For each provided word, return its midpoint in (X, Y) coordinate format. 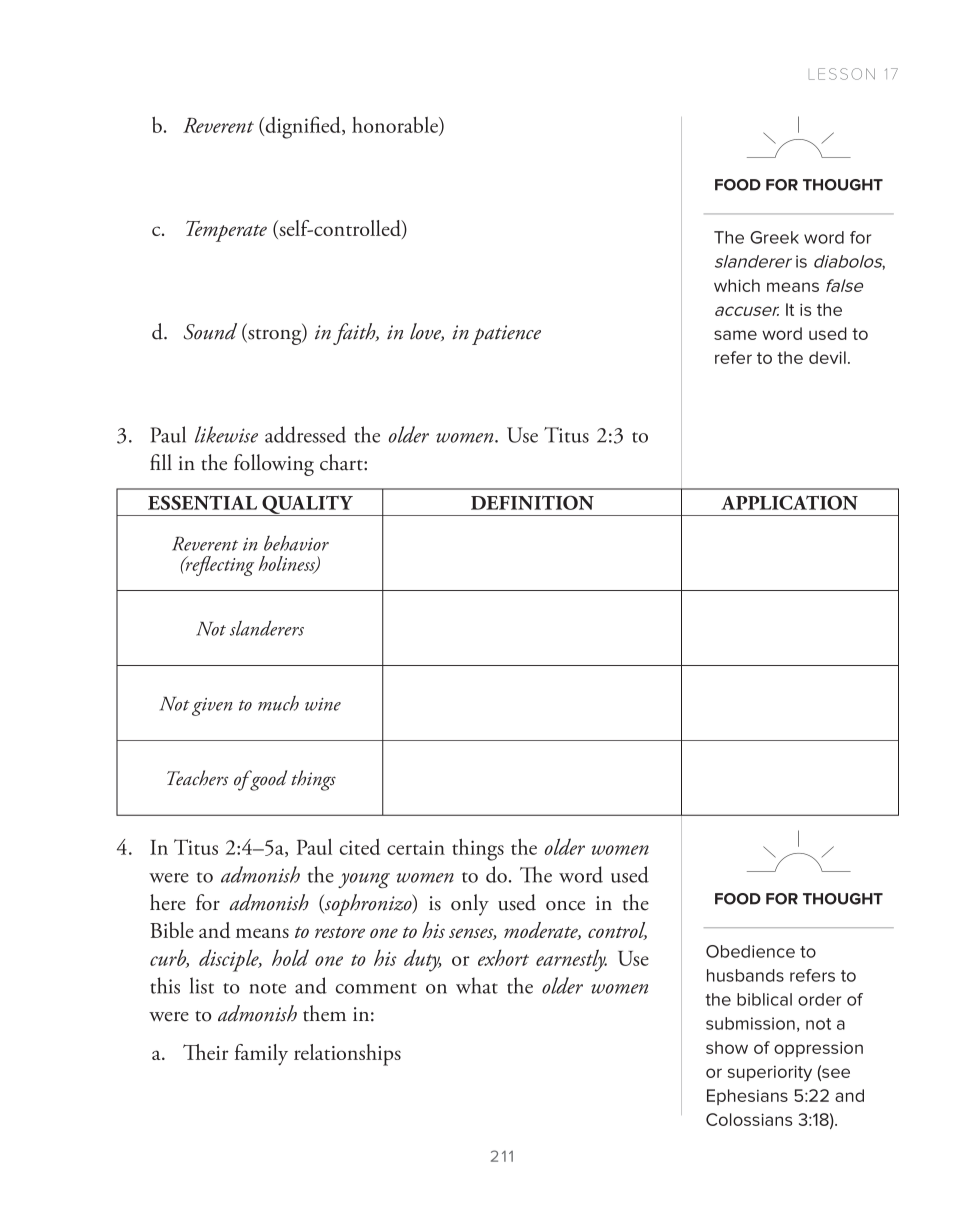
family (261, 1055)
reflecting (218, 566)
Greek (774, 237)
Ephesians (747, 1097)
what (477, 985)
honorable (396, 126)
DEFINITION (532, 502)
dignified (303, 127)
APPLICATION (789, 502)
